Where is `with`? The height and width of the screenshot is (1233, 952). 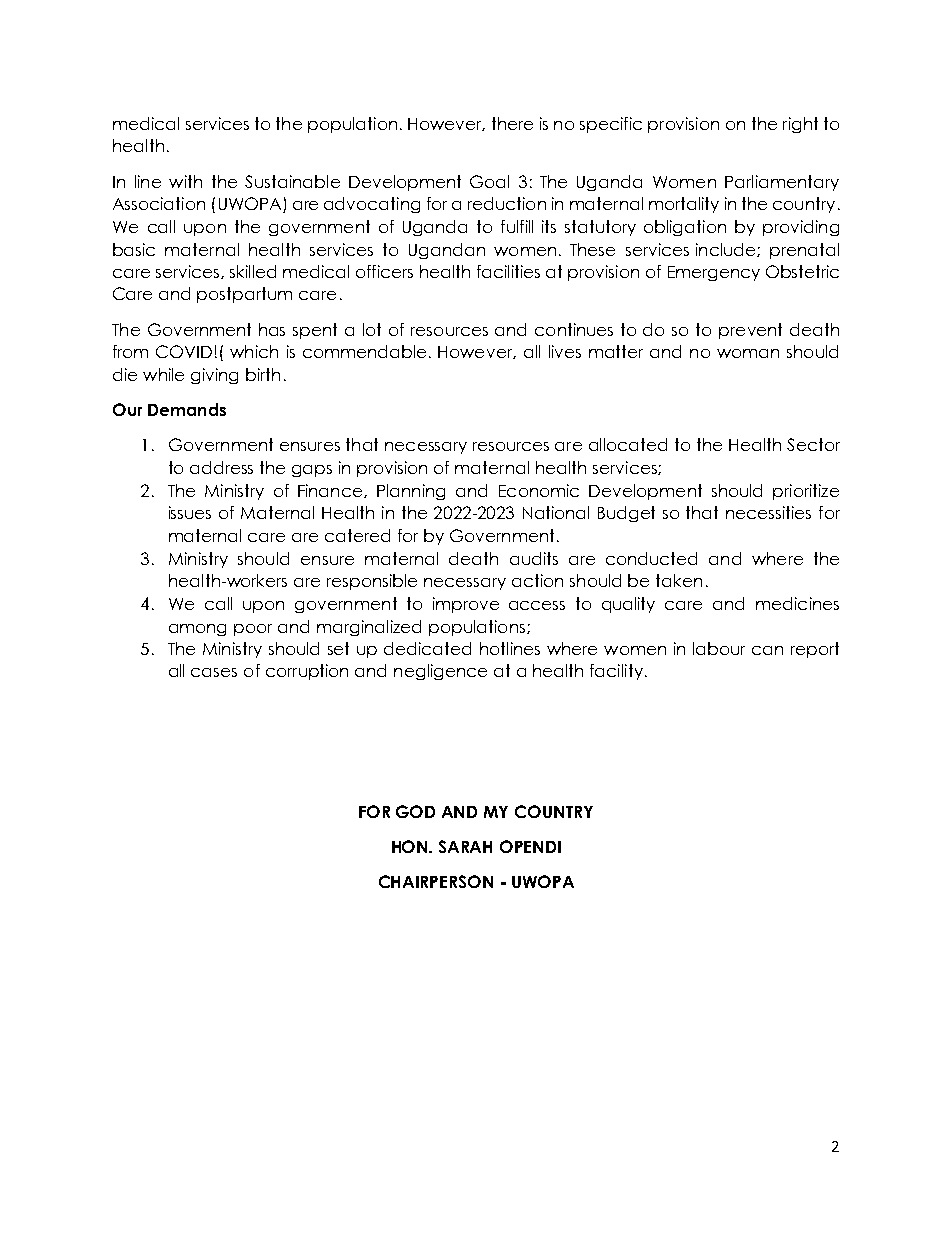
with is located at coordinates (185, 181).
